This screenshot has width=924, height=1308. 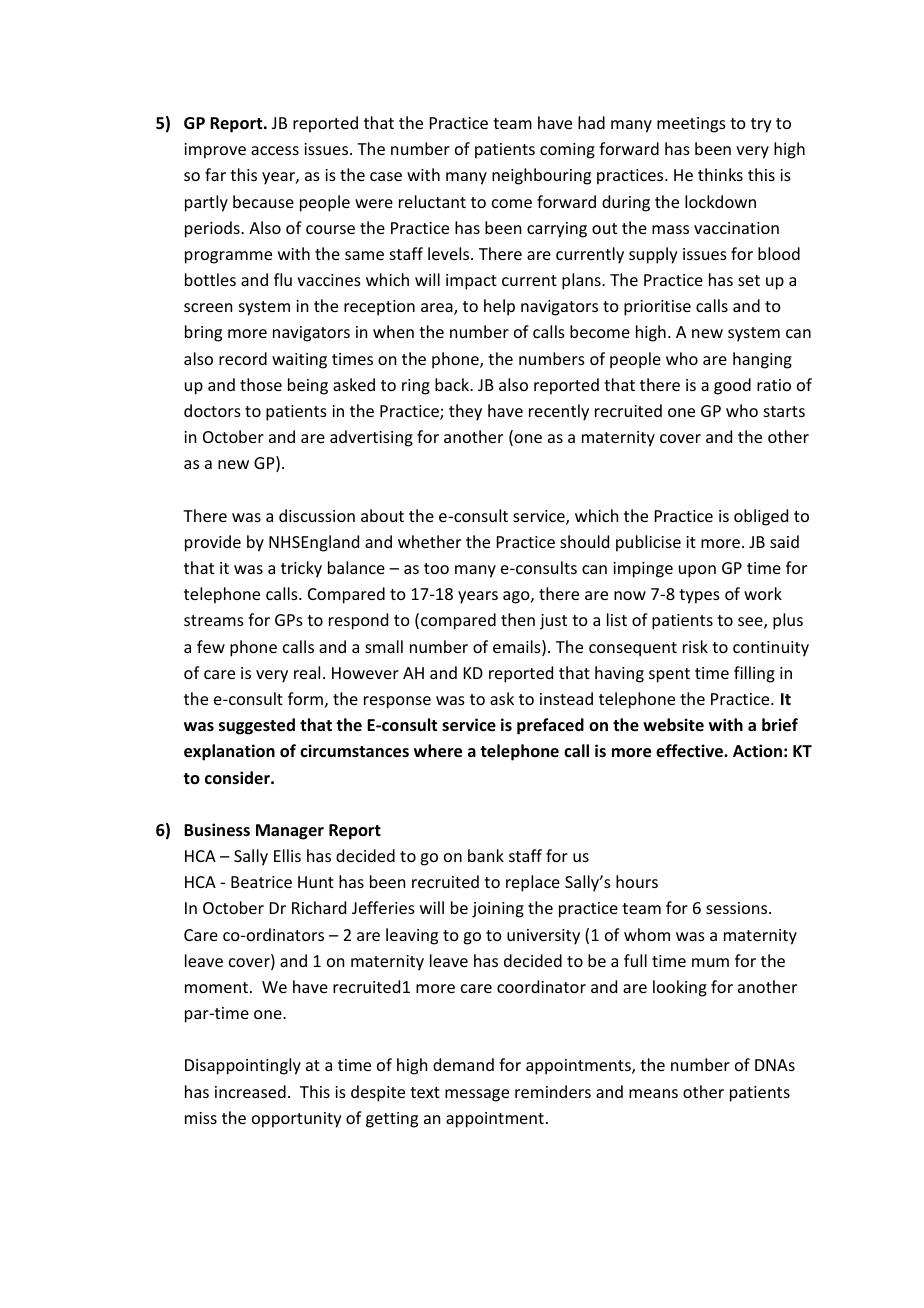 What do you see at coordinates (287, 855) in the screenshot?
I see `Ellis` at bounding box center [287, 855].
